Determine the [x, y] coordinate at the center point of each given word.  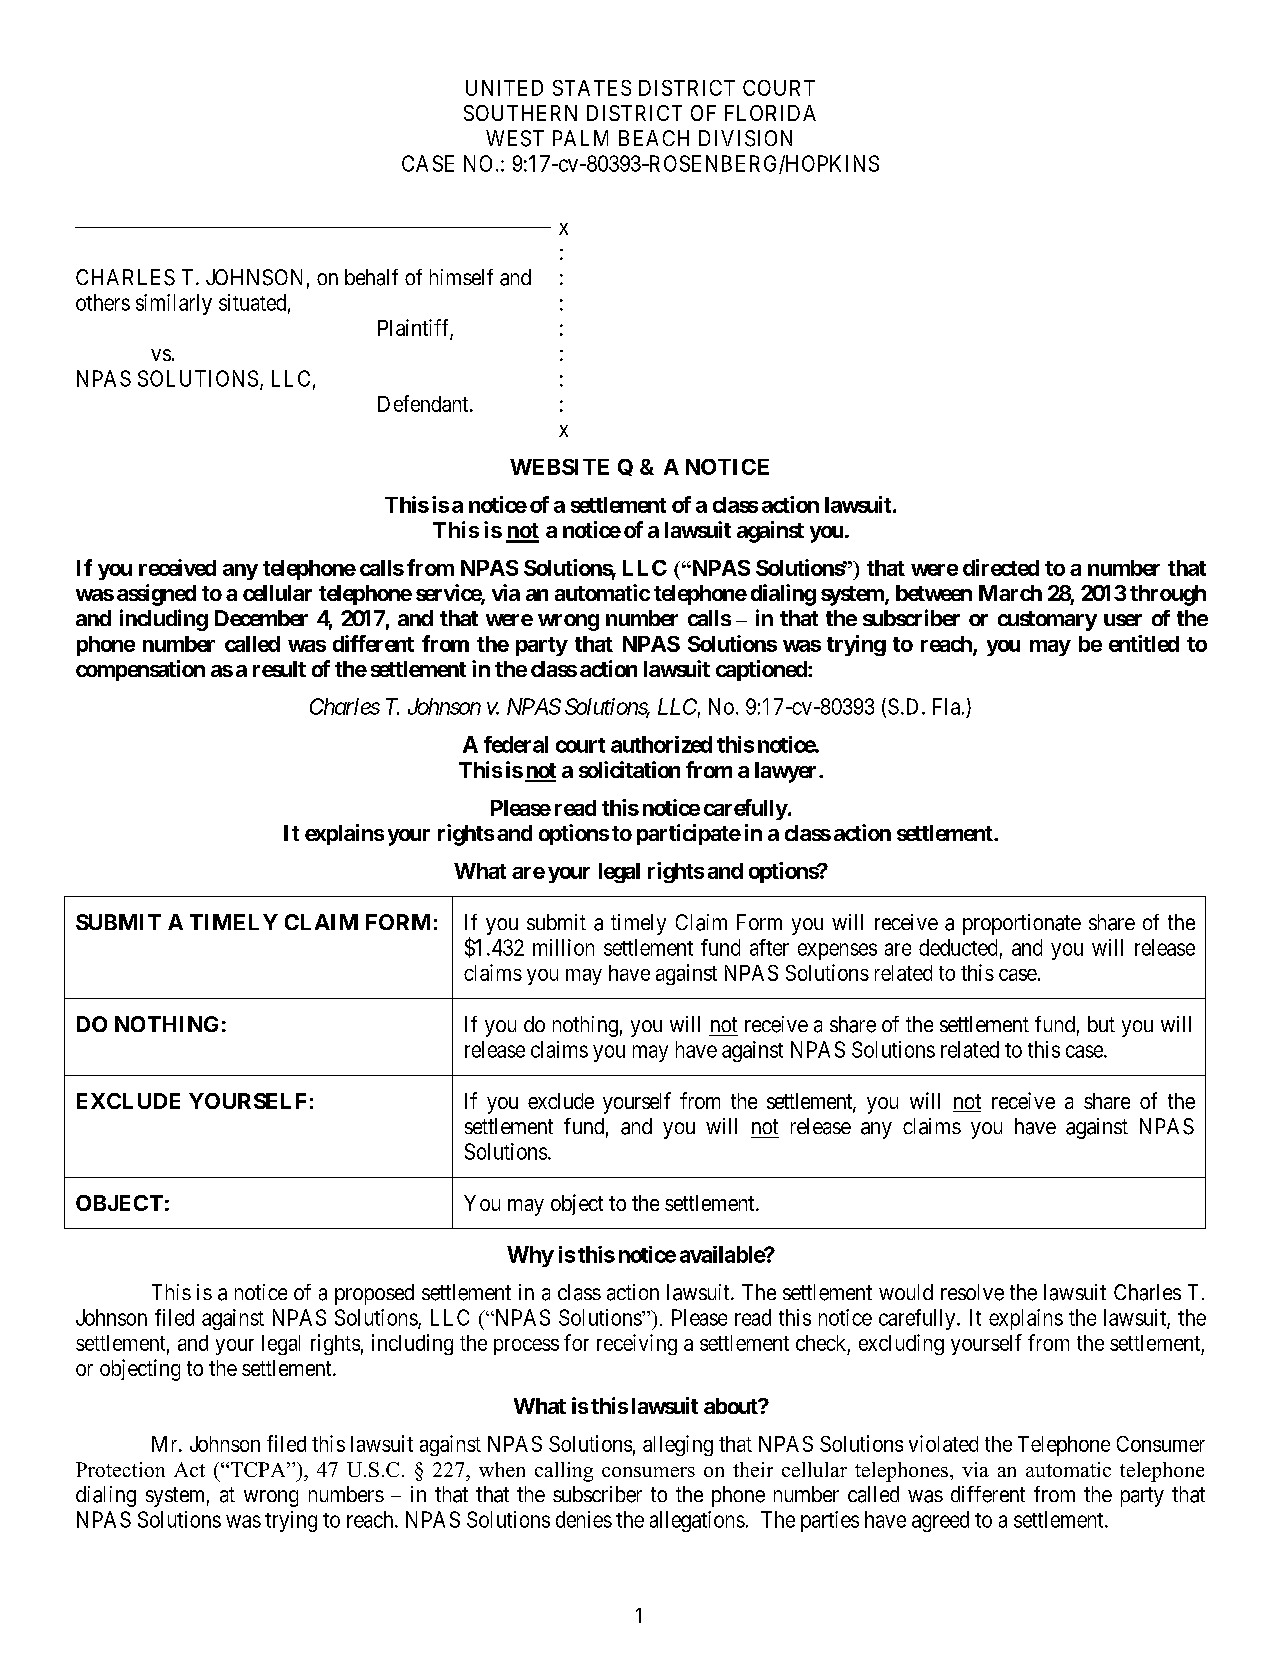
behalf [371, 277]
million [563, 947]
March [1010, 593]
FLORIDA [770, 113]
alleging [678, 1445]
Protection [120, 1469]
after [769, 947]
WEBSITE [559, 467]
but [1101, 1024]
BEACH [654, 138]
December [261, 618]
